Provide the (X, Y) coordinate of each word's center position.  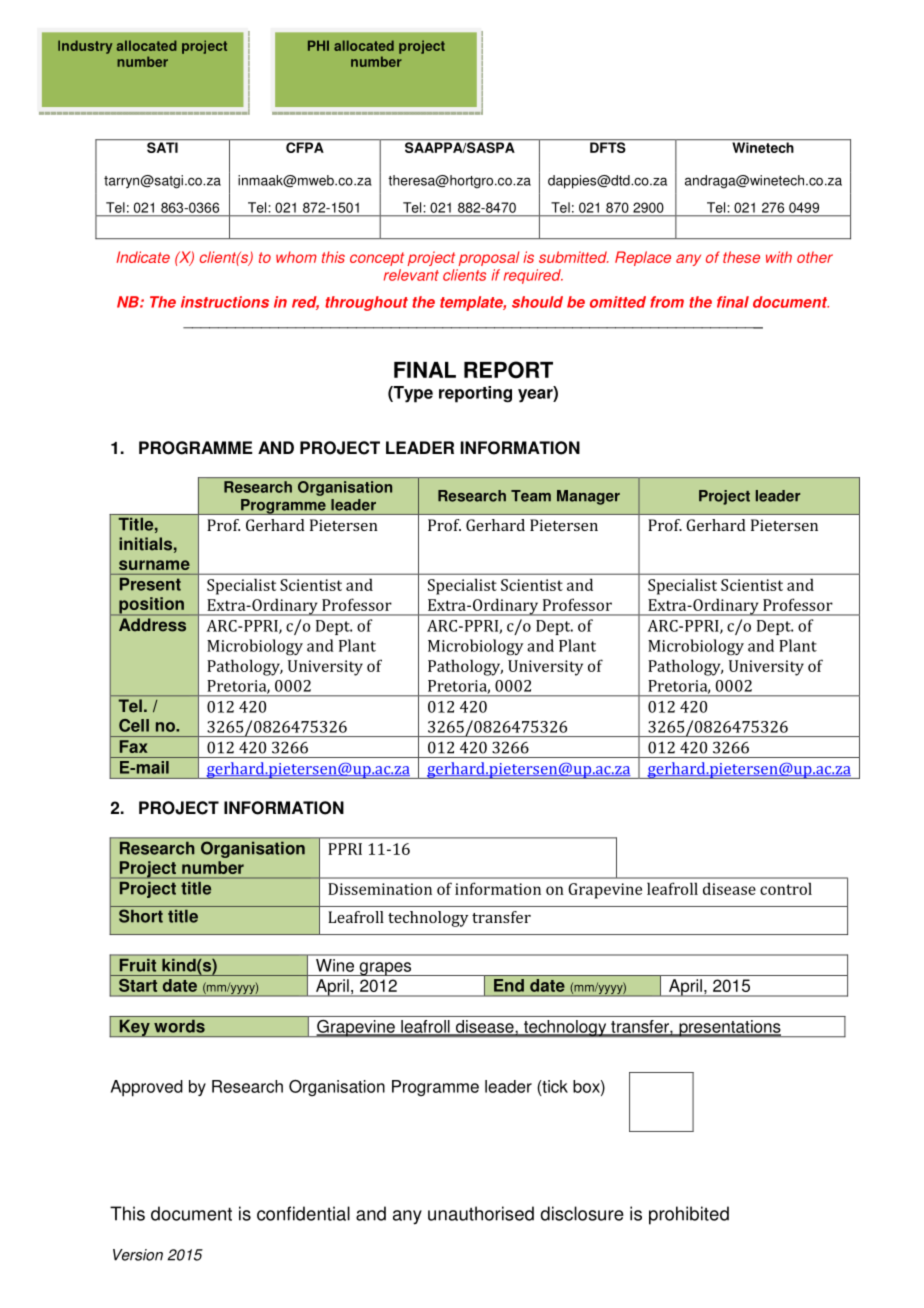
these (741, 257)
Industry (85, 47)
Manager (588, 497)
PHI (318, 45)
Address (152, 624)
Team (531, 496)
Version (138, 1255)
